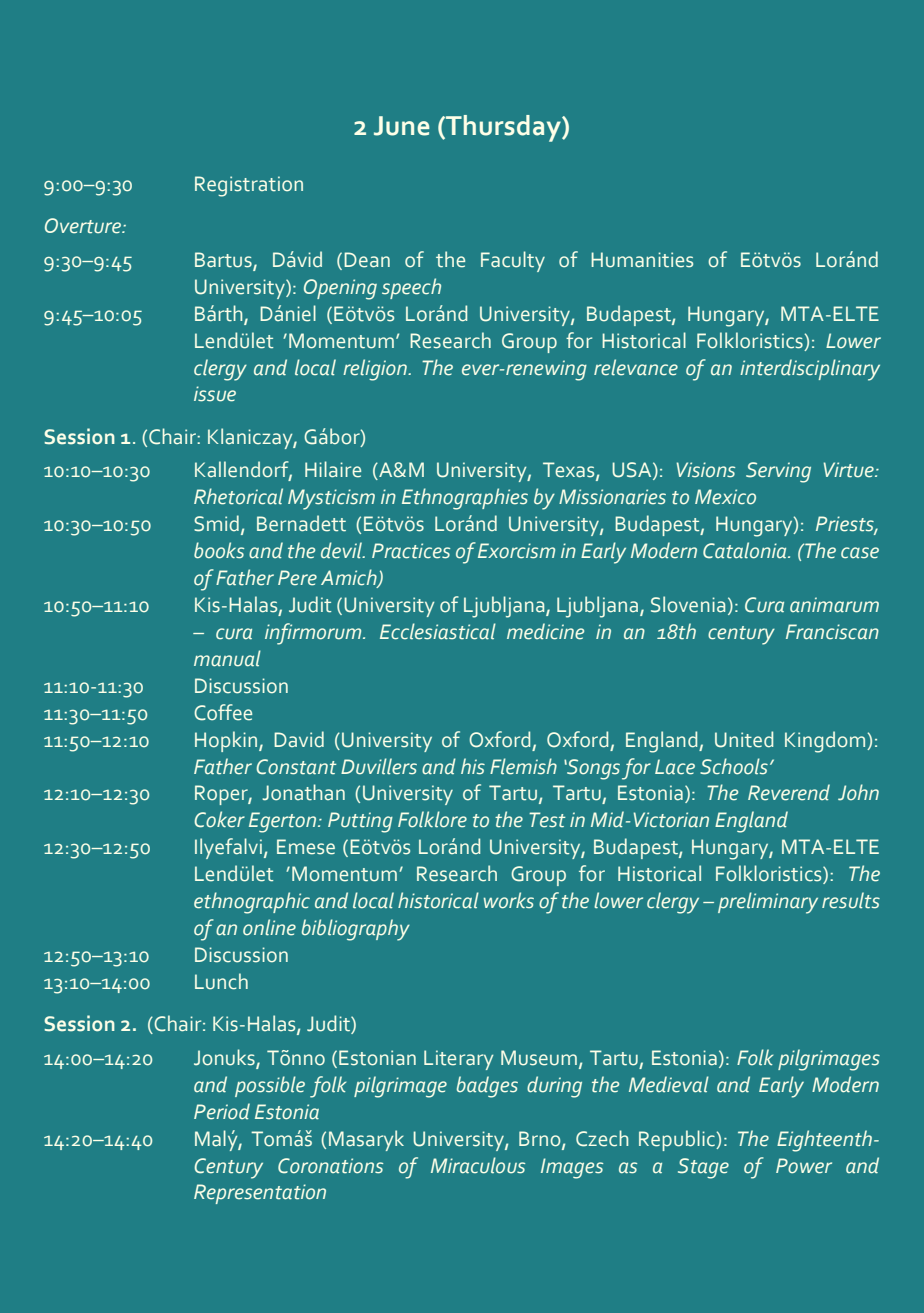 The height and width of the page is (1313, 924). I want to click on Ecclesiastical, so click(438, 631).
